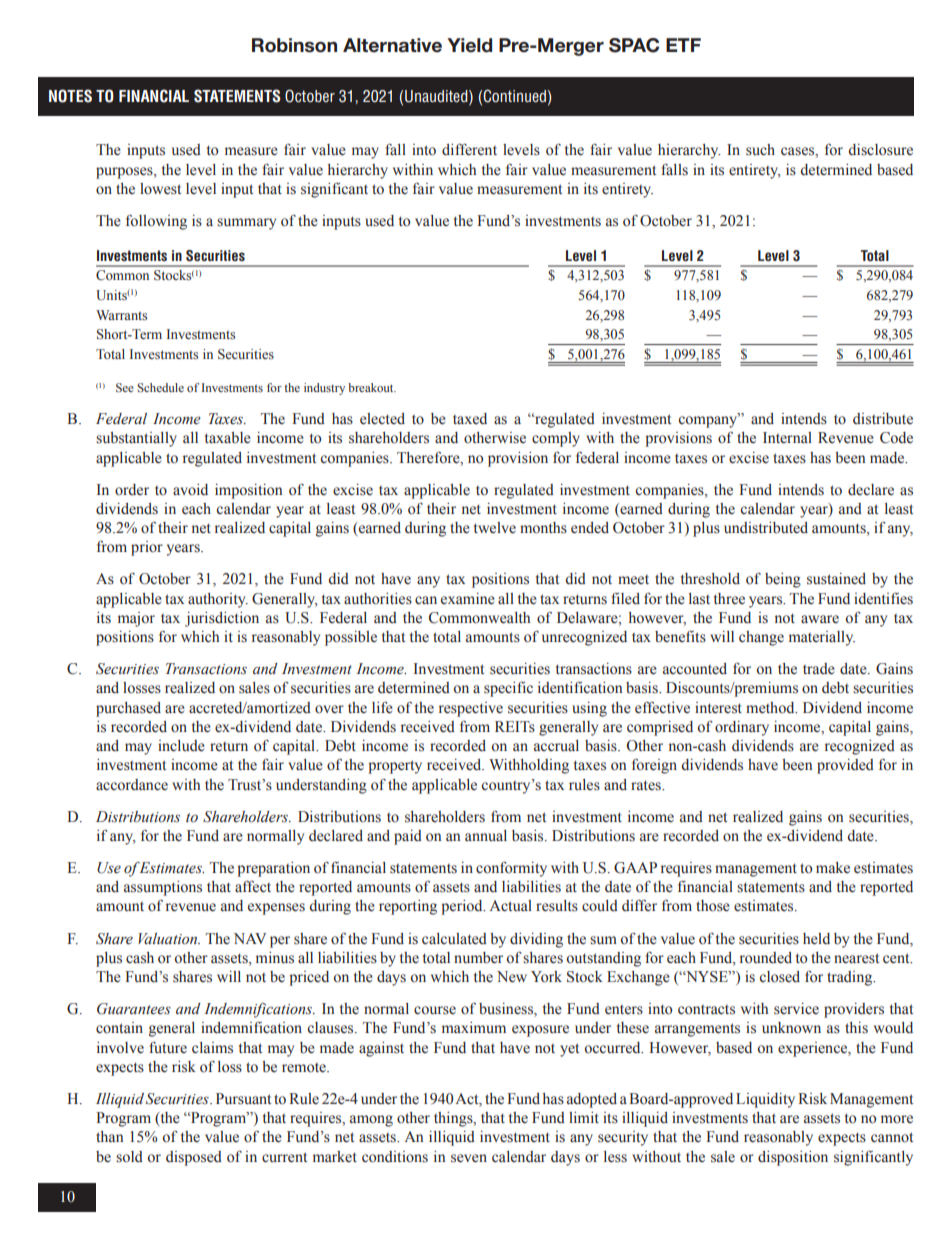 The image size is (952, 1241). What do you see at coordinates (470, 418) in the screenshot?
I see `taxed` at bounding box center [470, 418].
